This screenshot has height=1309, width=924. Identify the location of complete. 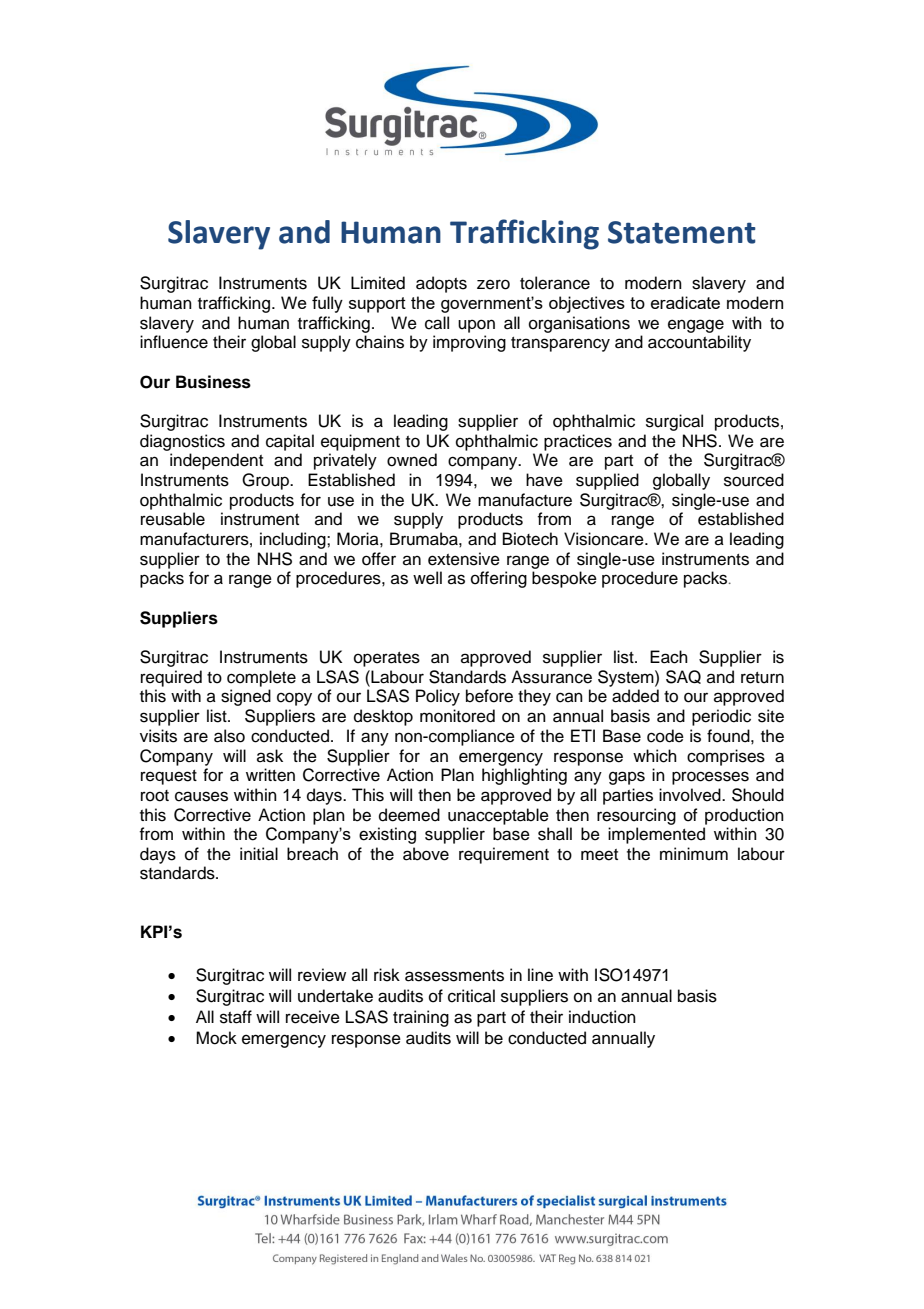
(261, 678).
